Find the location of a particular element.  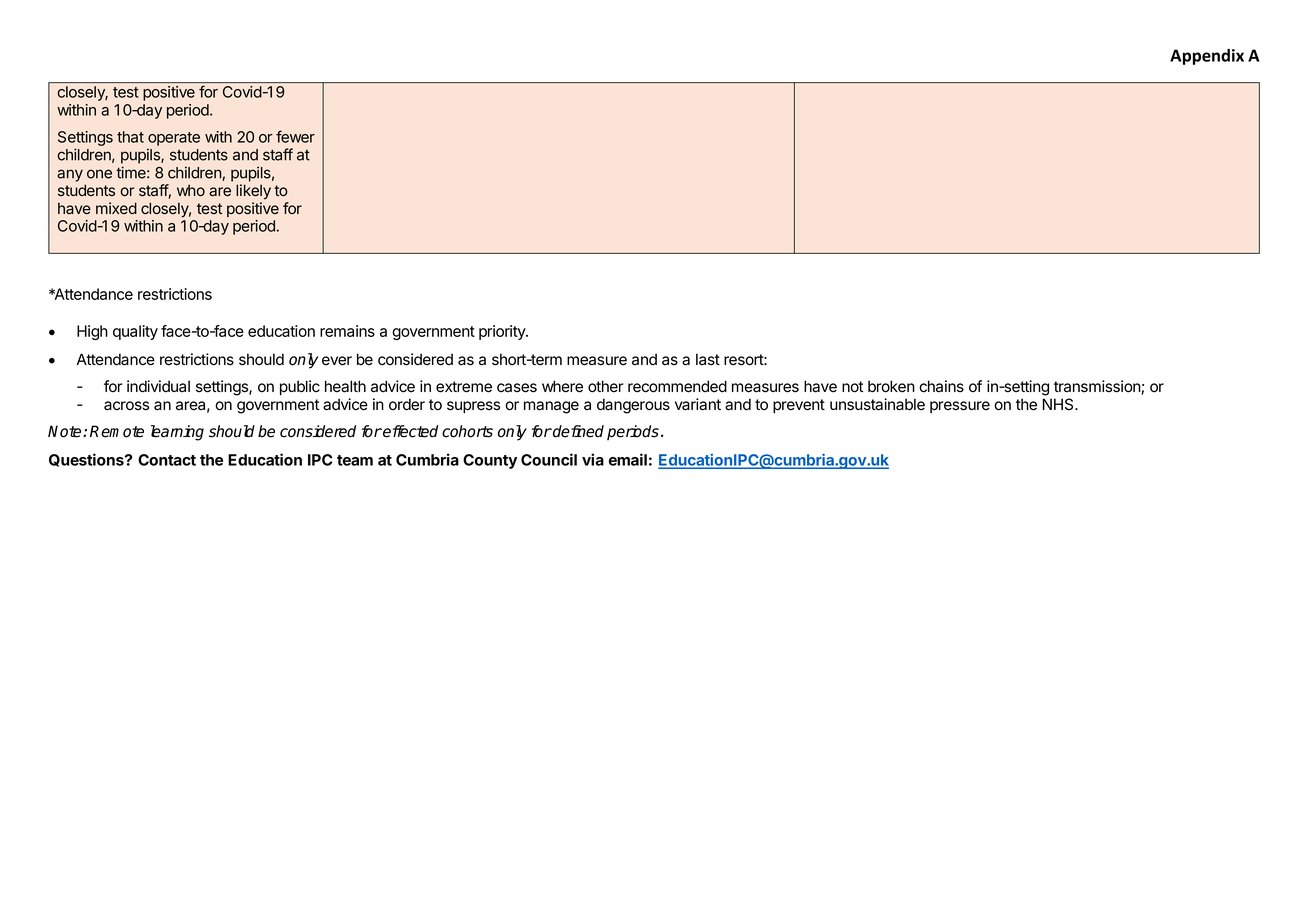

Contact is located at coordinates (167, 460).
